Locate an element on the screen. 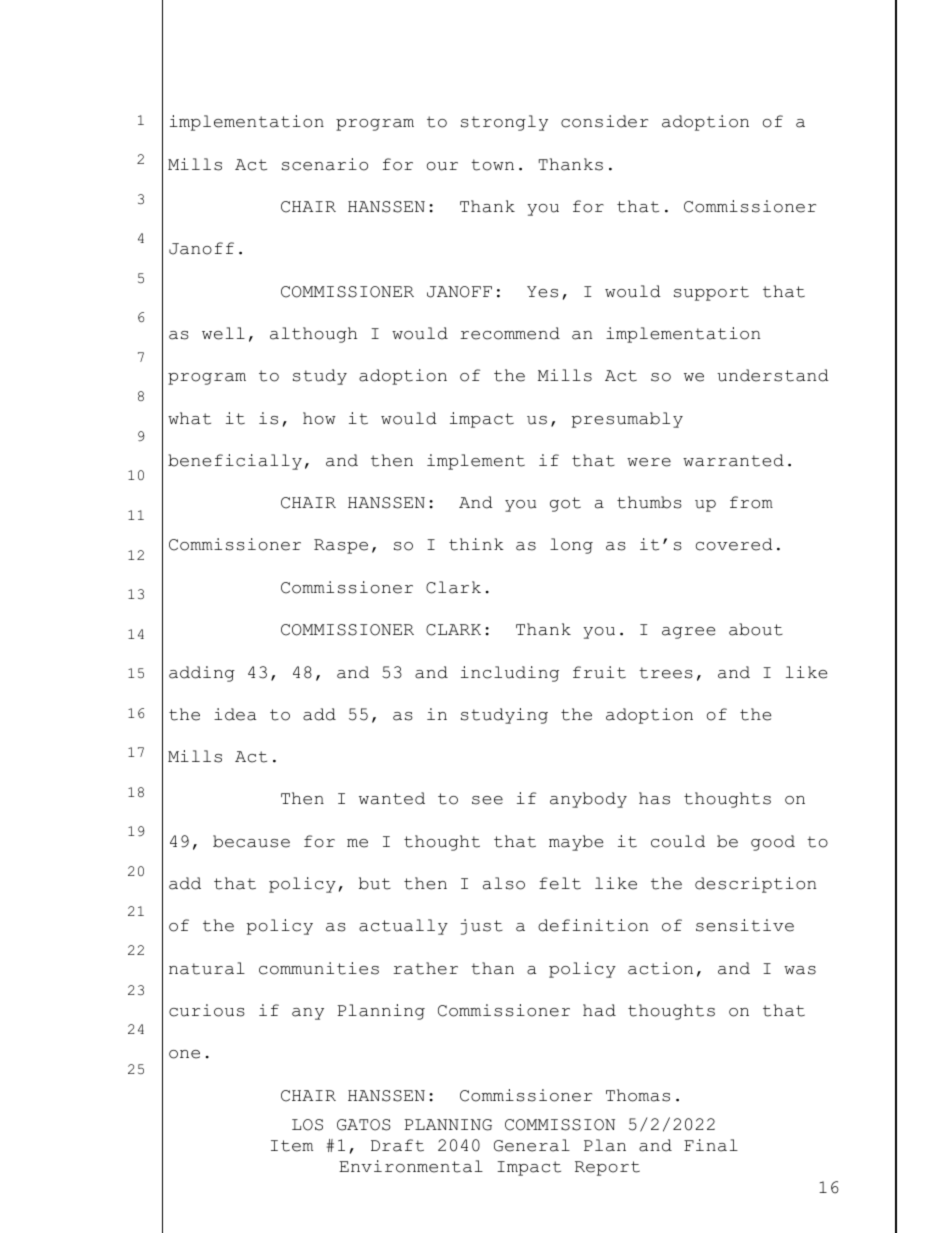 The width and height of the screenshot is (952, 1233). town is located at coordinates (492, 165).
